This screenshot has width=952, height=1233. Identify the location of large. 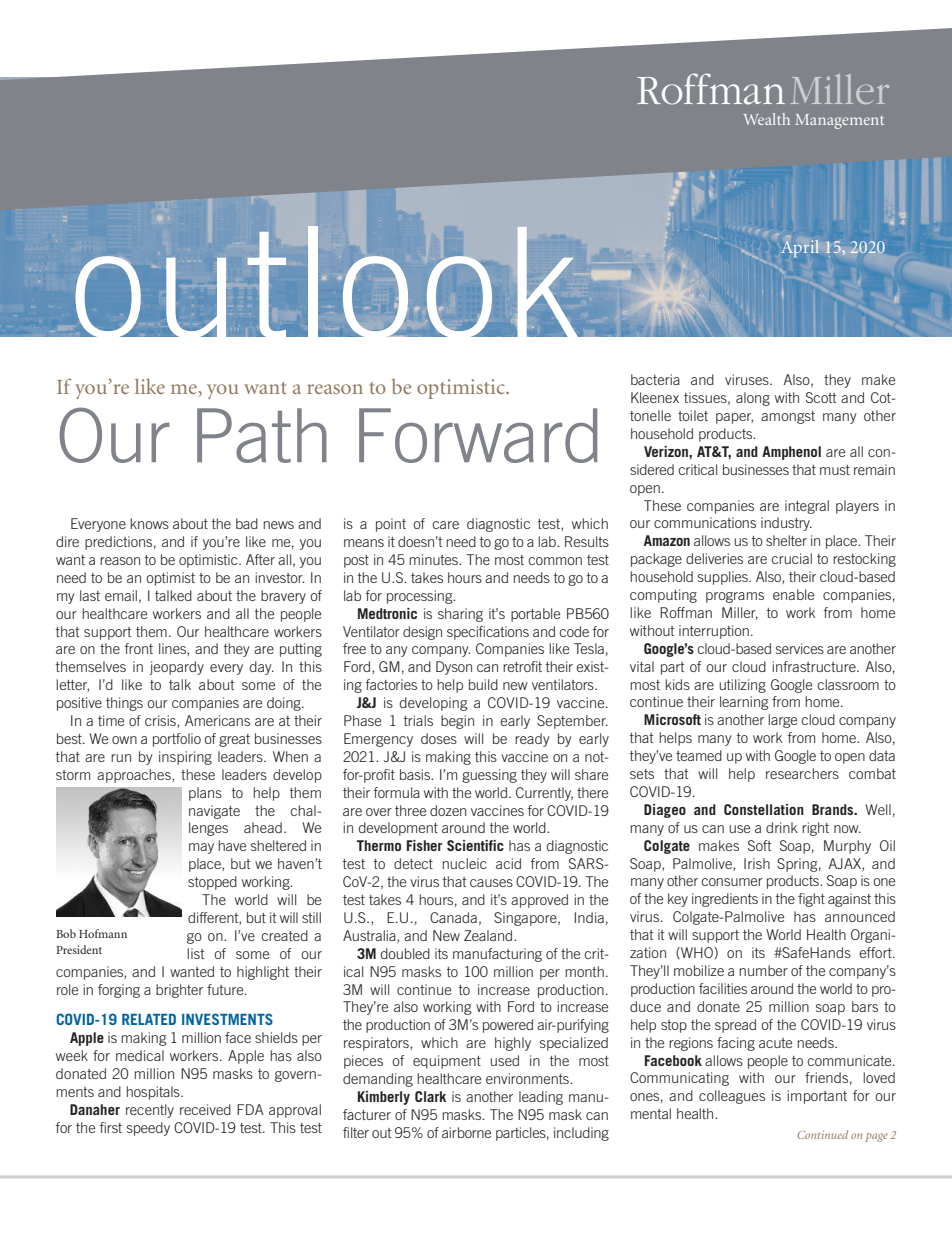
(782, 721).
